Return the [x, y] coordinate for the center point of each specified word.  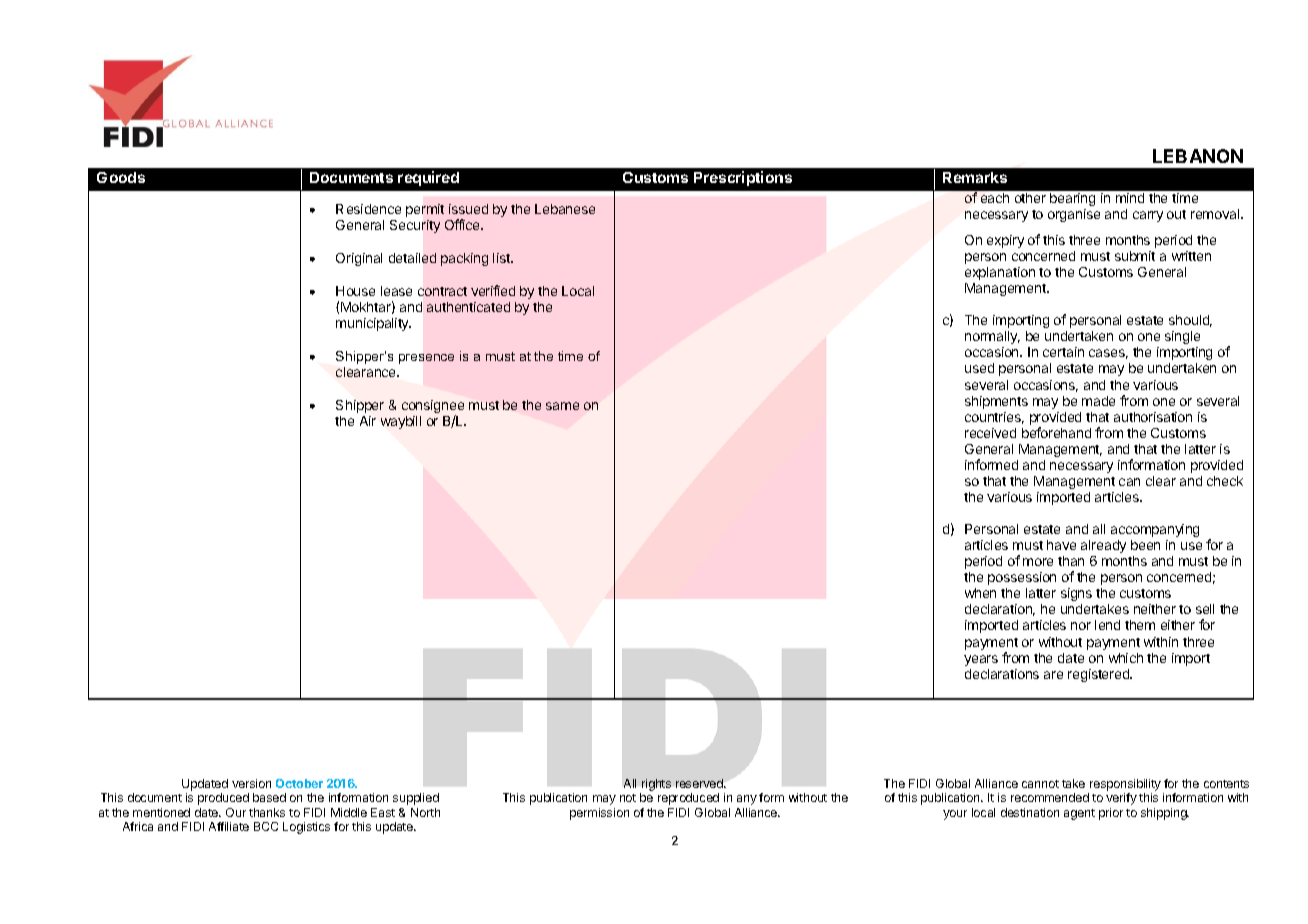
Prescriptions [743, 178]
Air [368, 421]
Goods [121, 177]
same [562, 406]
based [269, 797]
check [1225, 481]
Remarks [975, 177]
